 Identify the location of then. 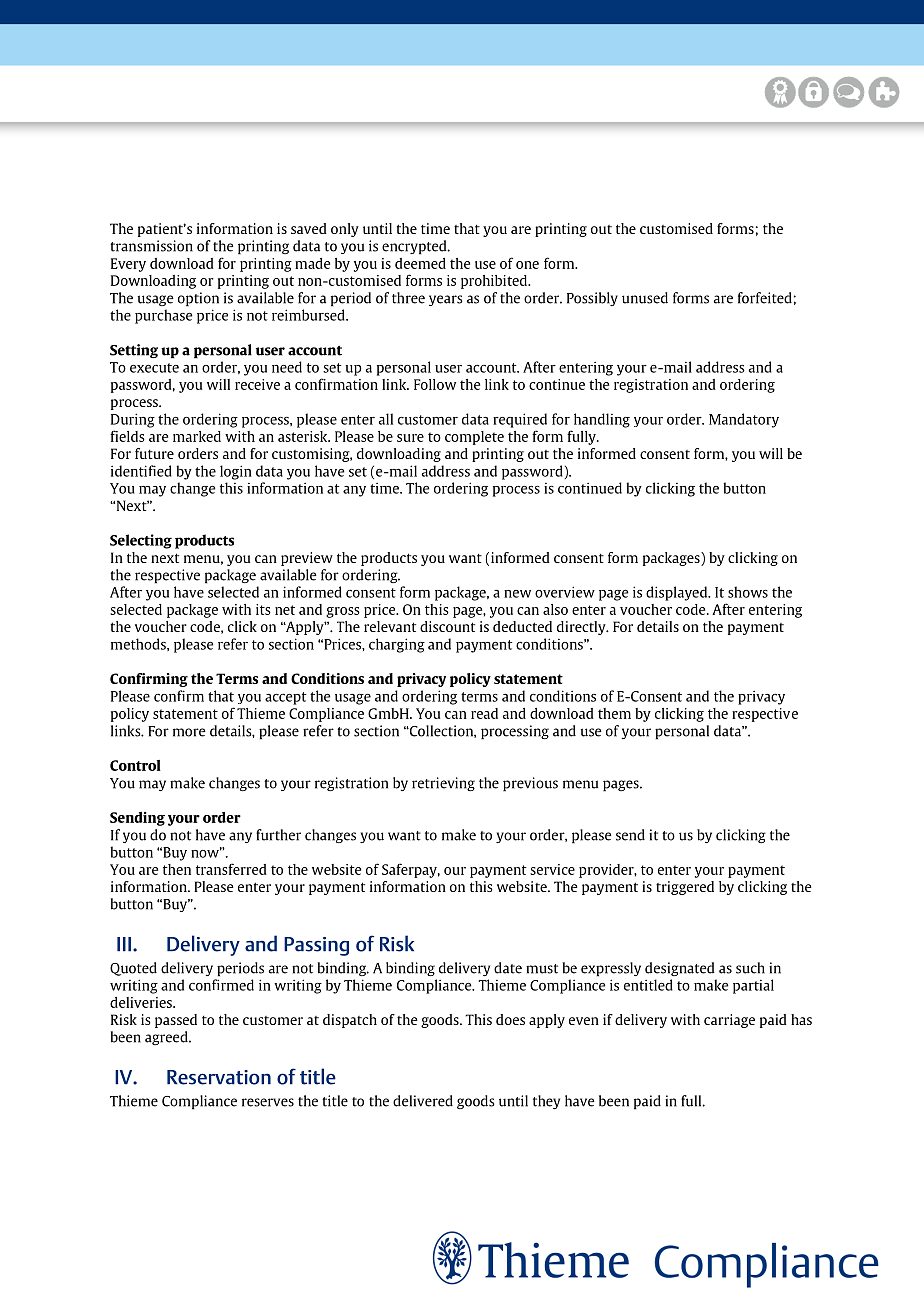
(177, 869).
